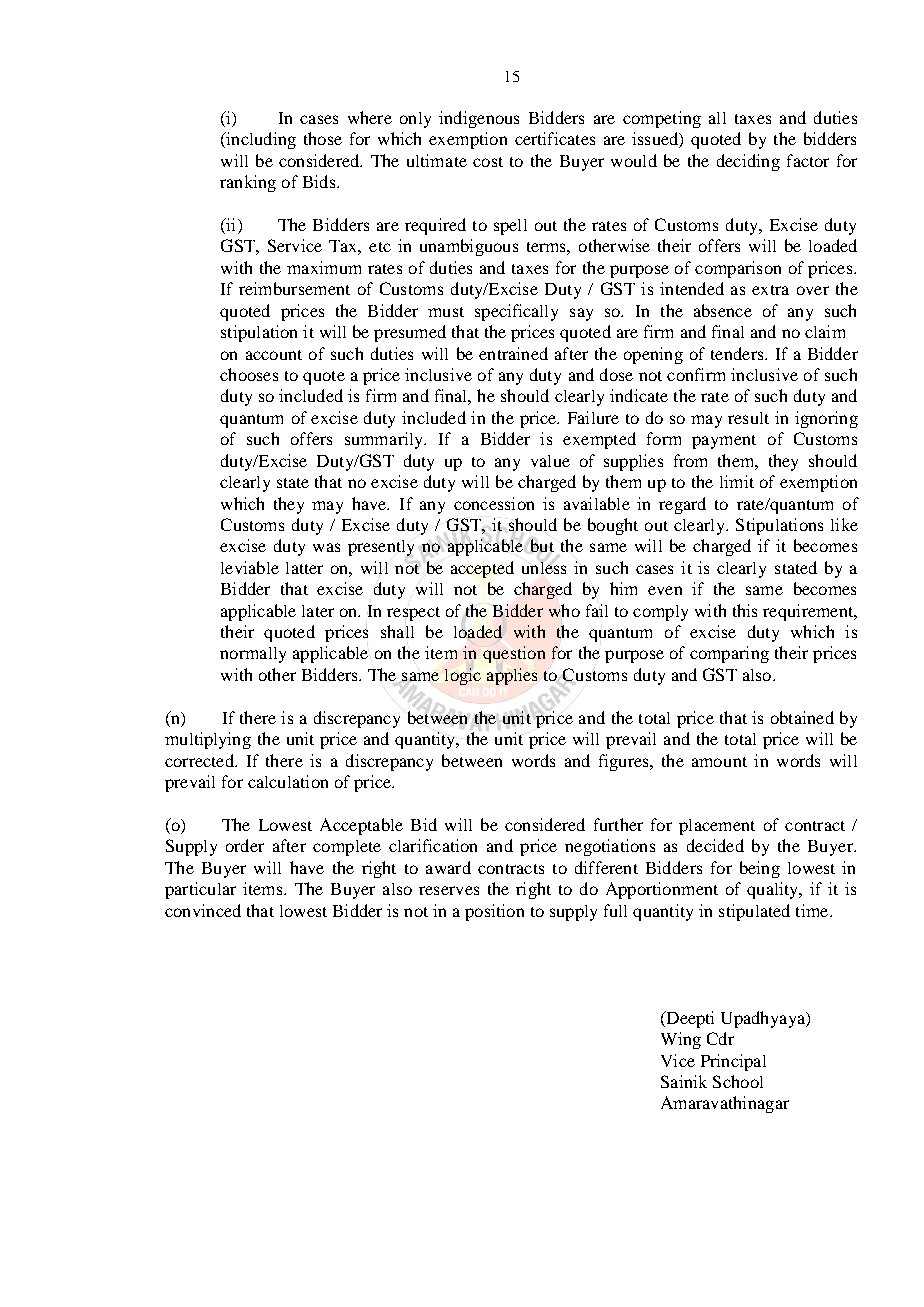  Describe the element at coordinates (733, 1062) in the screenshot. I see `Principal` at that location.
